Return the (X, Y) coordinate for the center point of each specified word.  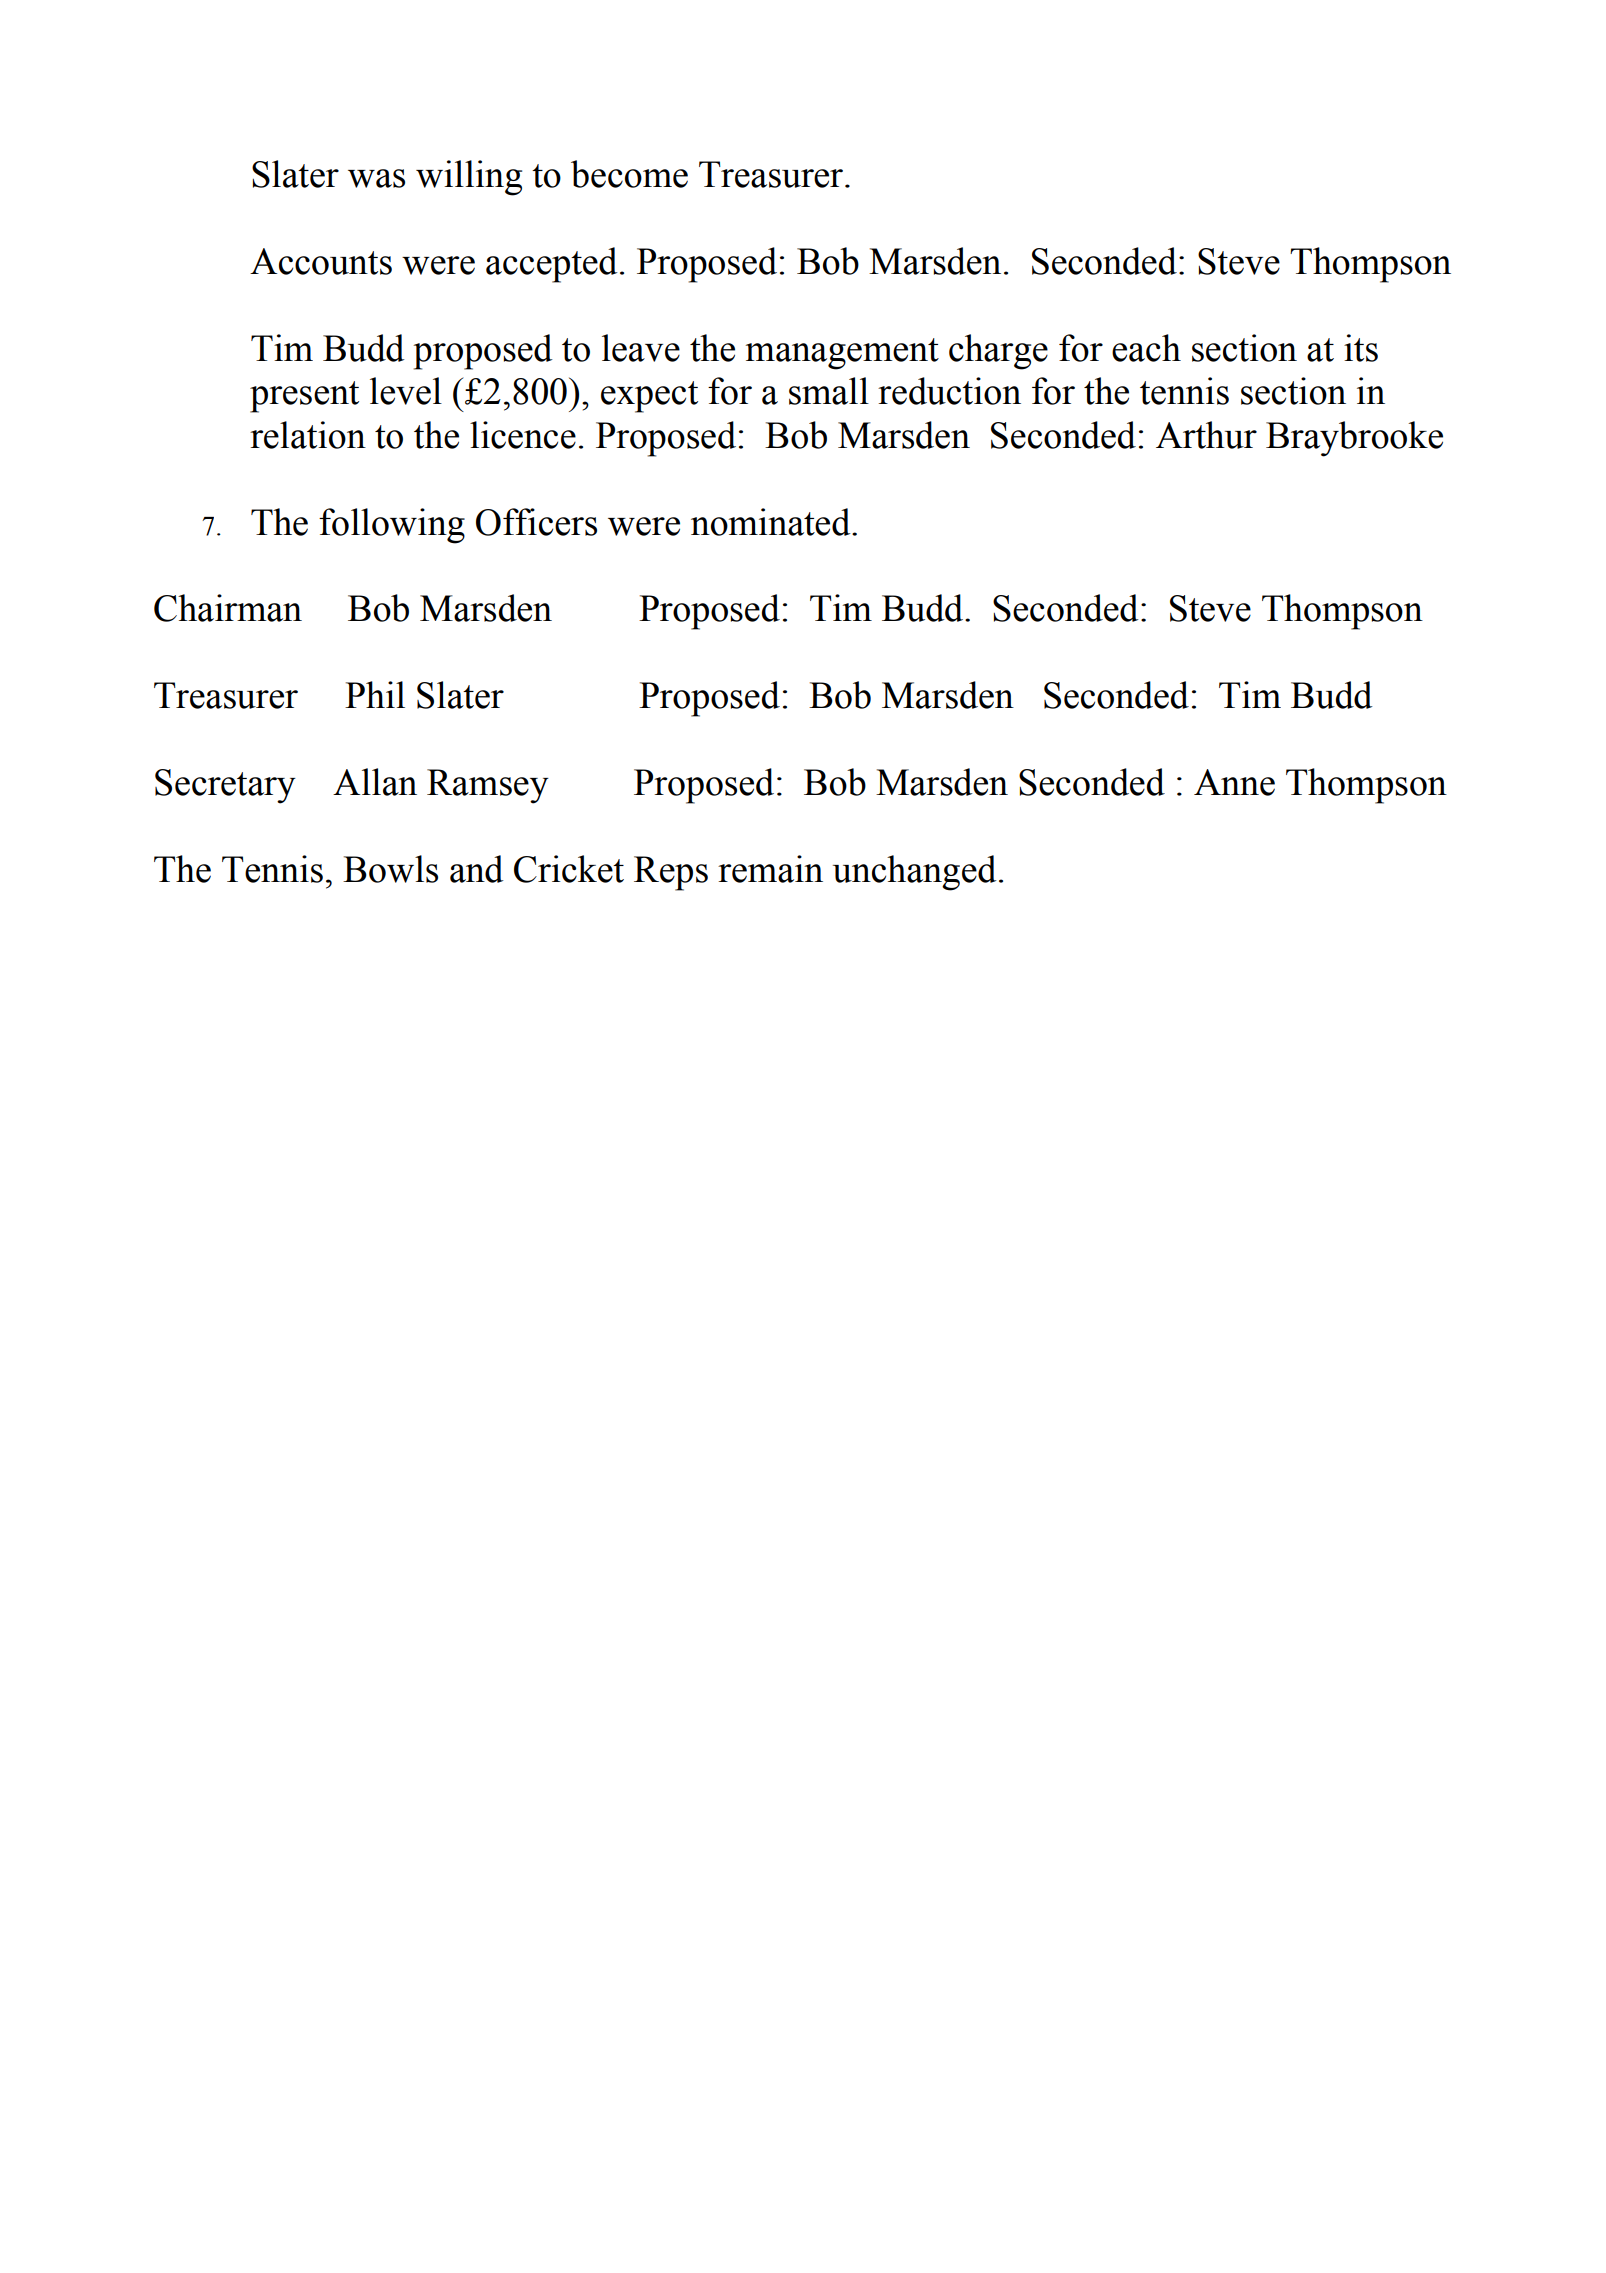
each (1146, 348)
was (376, 178)
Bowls (390, 869)
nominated (772, 522)
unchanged (915, 873)
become (629, 174)
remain (770, 869)
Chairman (228, 608)
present (304, 397)
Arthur (1206, 435)
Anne (1234, 782)
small (829, 391)
